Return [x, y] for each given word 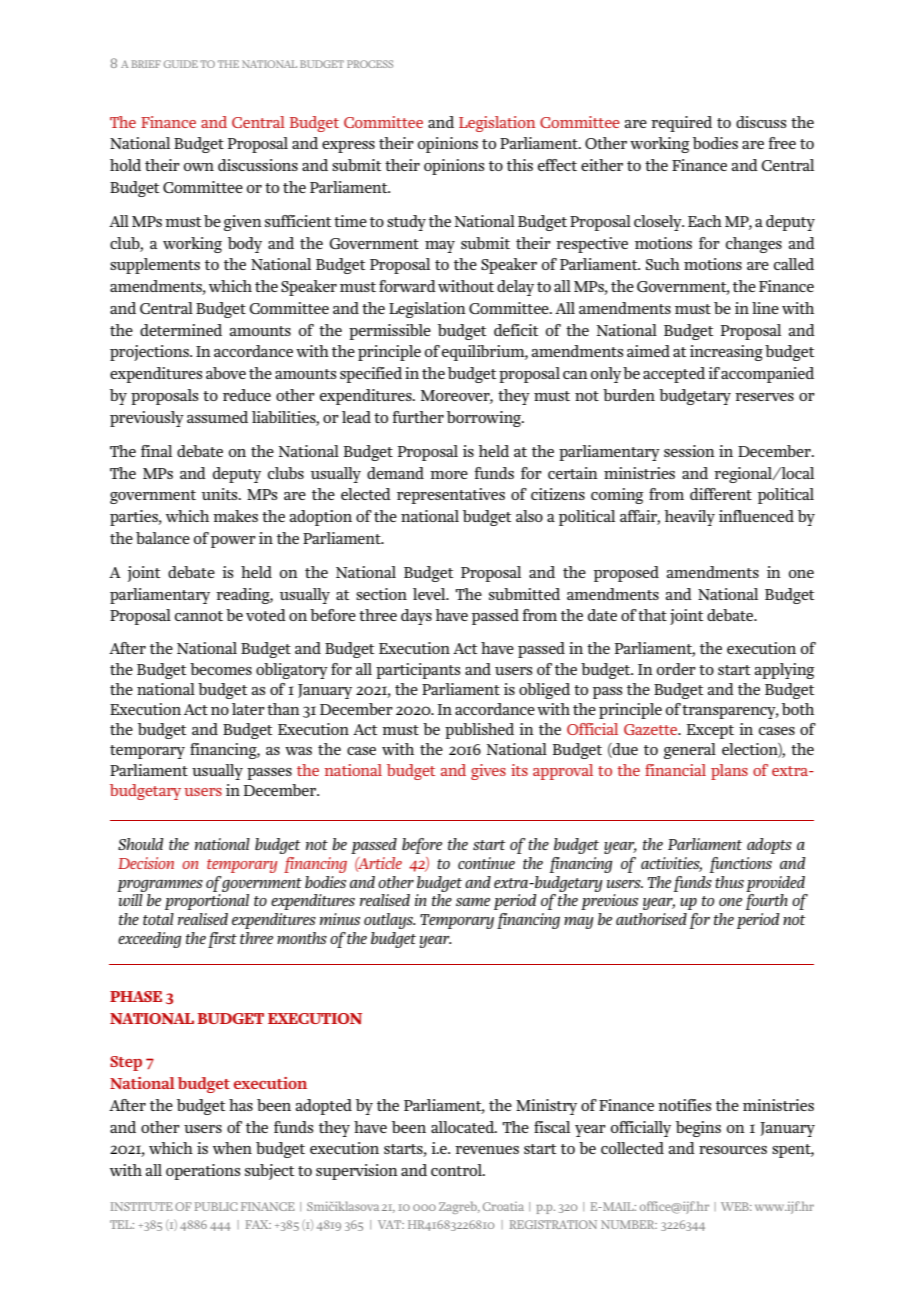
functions [741, 865]
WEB [736, 1206]
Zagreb [459, 1207]
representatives [451, 496]
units [221, 494]
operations [203, 1172]
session [689, 451]
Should [141, 844]
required [681, 124]
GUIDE [181, 64]
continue [486, 863]
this [520, 165]
